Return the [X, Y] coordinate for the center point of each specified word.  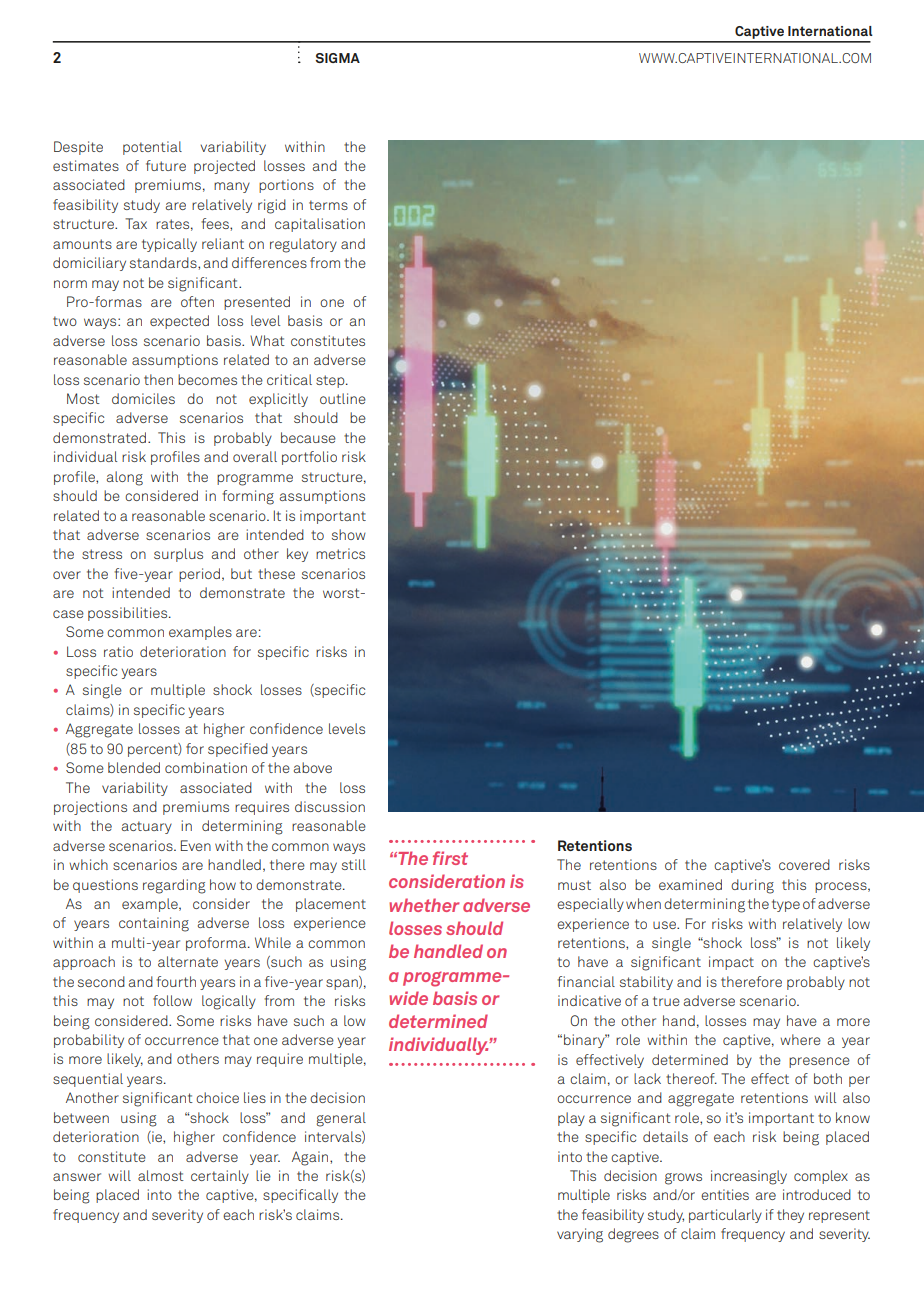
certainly [220, 1177]
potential [152, 148]
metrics [340, 553]
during [752, 886]
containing [154, 924]
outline [343, 398]
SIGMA [337, 58]
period [199, 575]
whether [424, 905]
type [786, 905]
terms [328, 205]
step [331, 381]
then [158, 379]
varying [580, 1235]
